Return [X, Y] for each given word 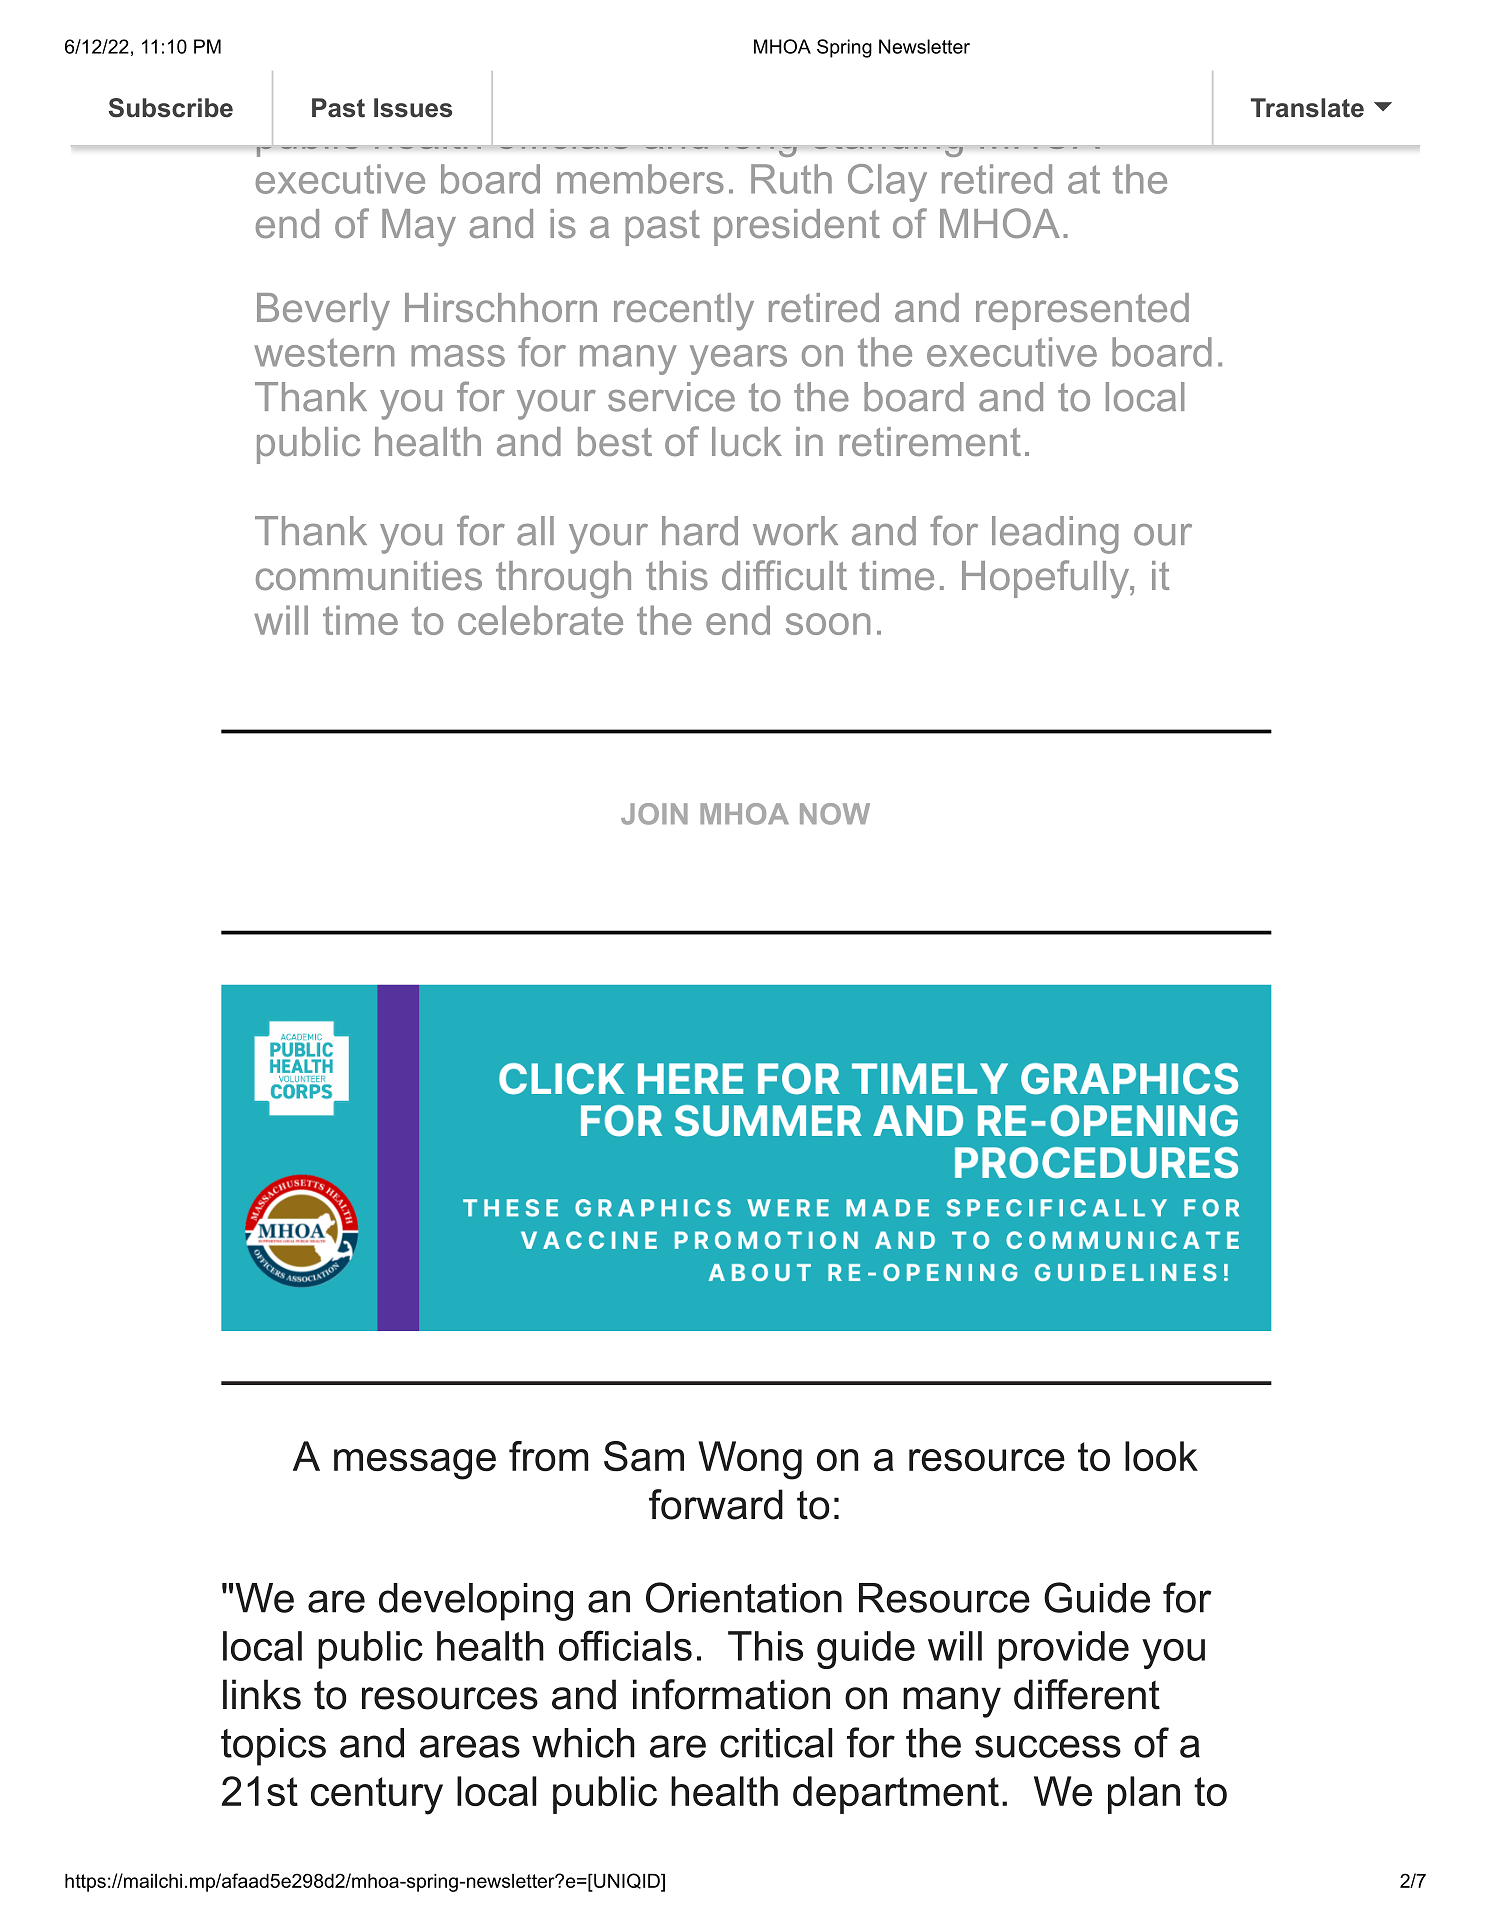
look [1161, 1456]
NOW [835, 814]
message [415, 1464]
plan [1144, 1795]
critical [776, 1743]
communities [369, 575]
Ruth [791, 179]
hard [700, 531]
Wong [750, 1460]
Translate [1307, 108]
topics [273, 1747]
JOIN [654, 814]
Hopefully [1046, 579]
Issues [413, 108]
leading [1055, 535]
